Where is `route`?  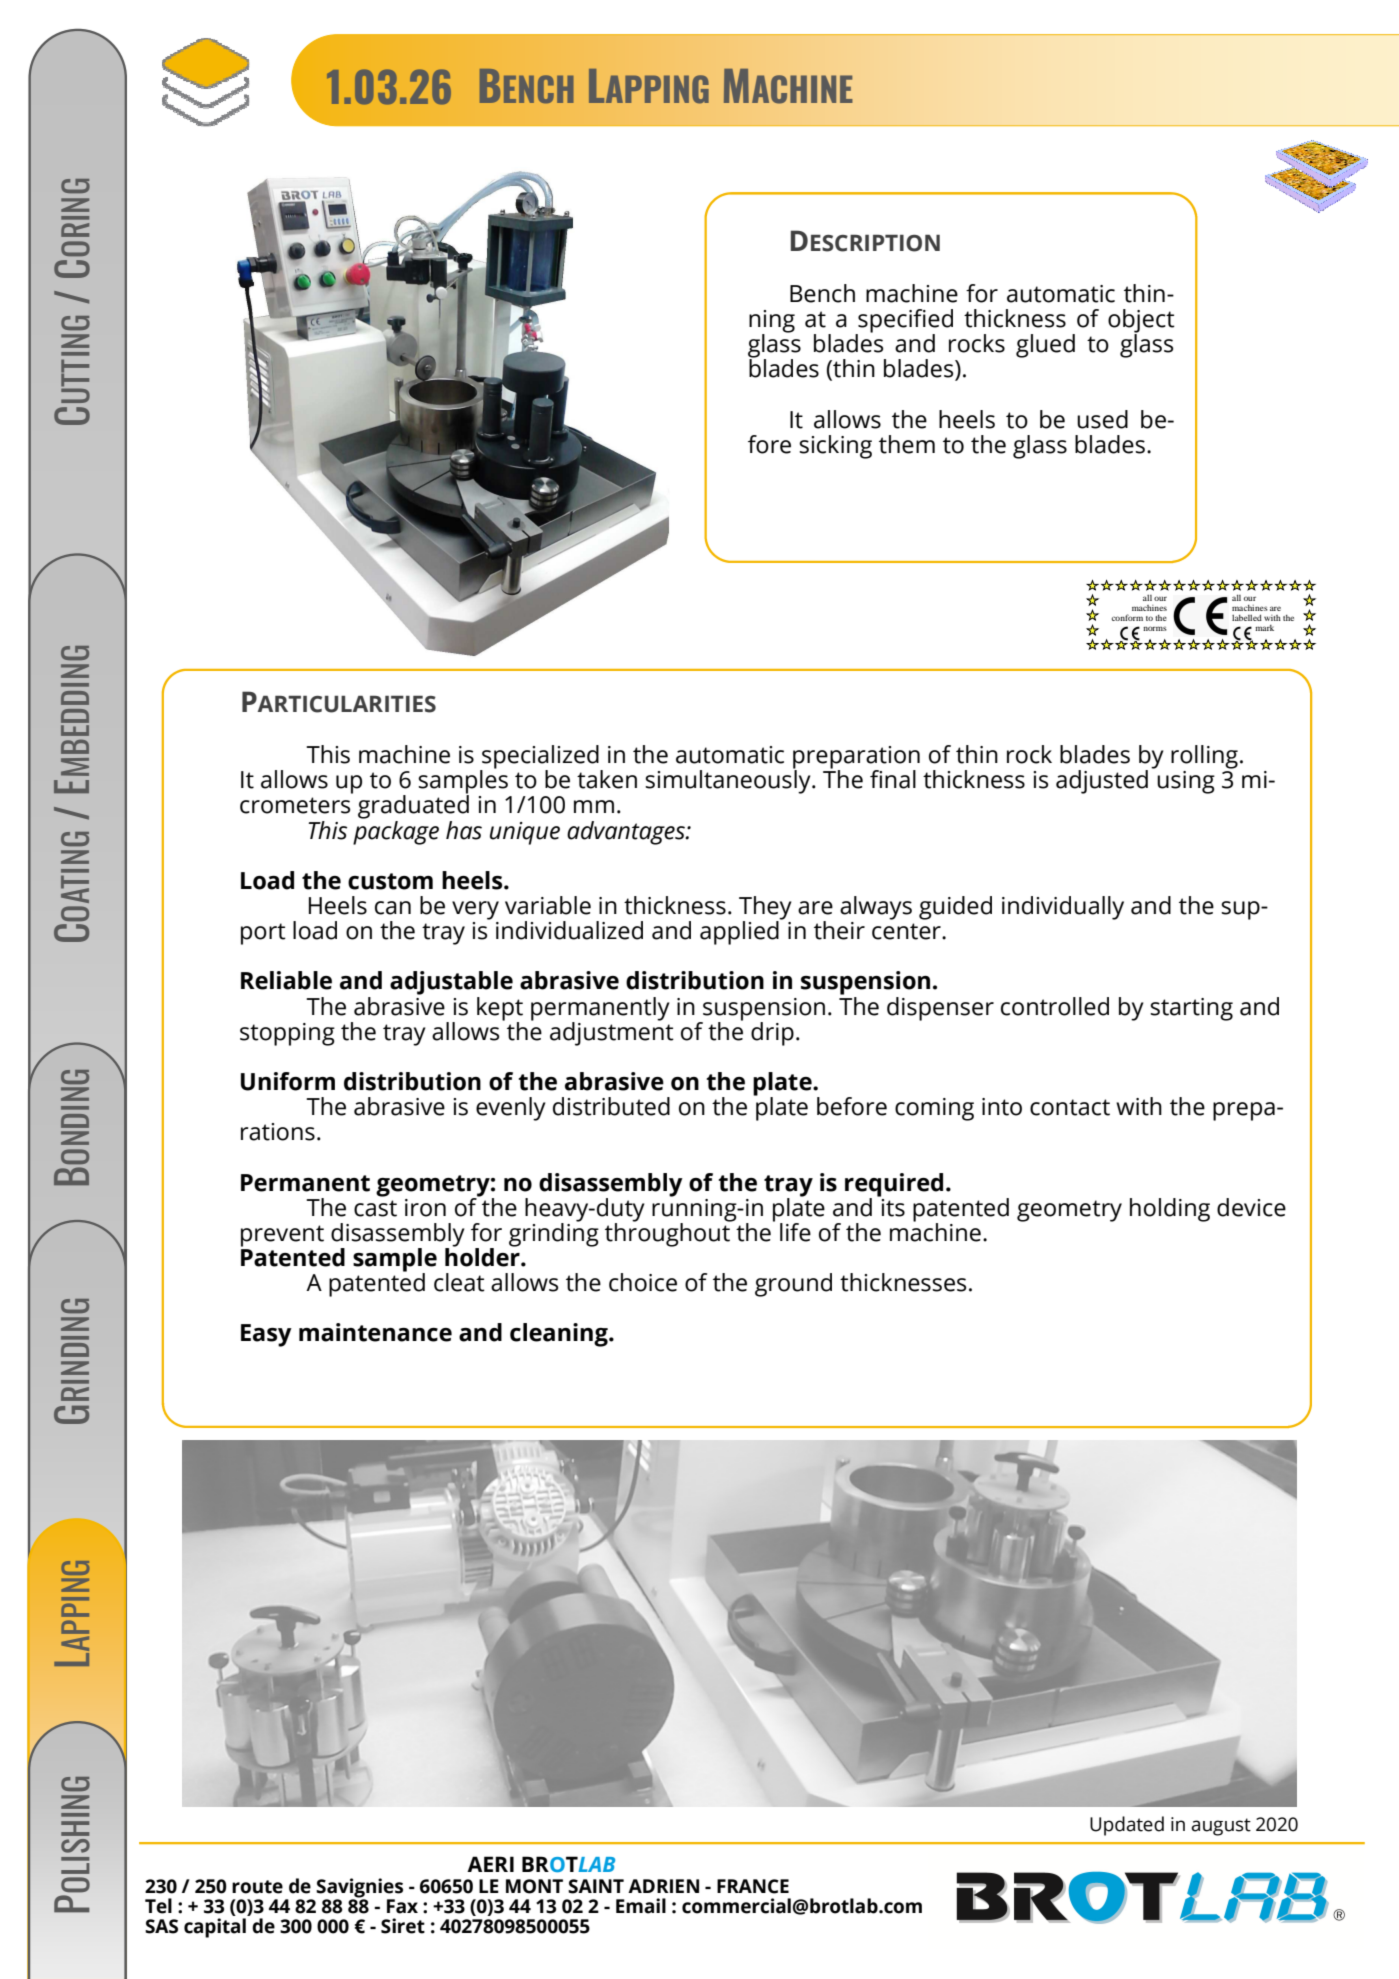
route is located at coordinates (257, 1887).
